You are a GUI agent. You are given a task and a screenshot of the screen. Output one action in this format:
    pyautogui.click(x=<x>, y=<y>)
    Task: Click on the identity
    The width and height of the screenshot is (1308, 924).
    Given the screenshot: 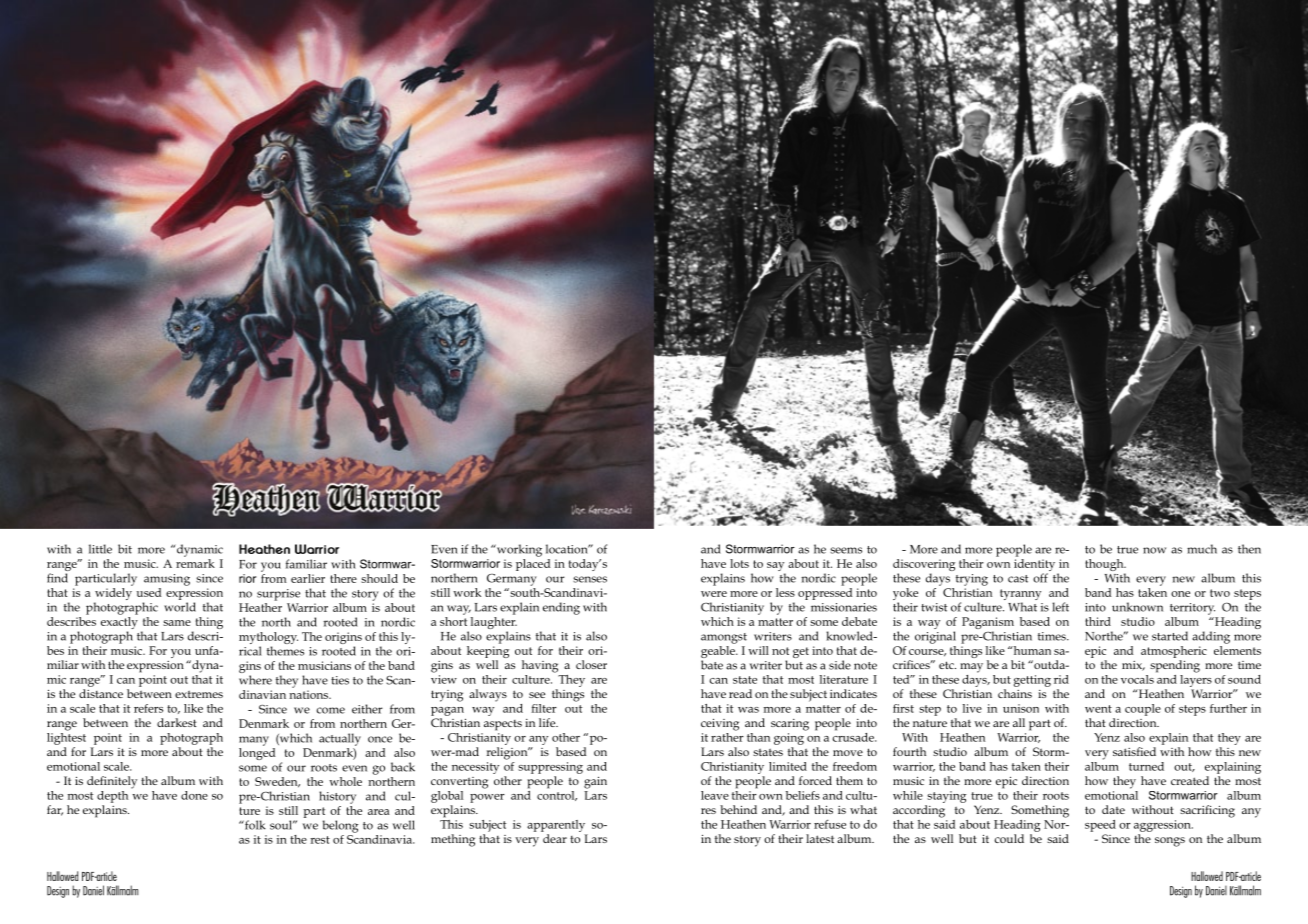 What is the action you would take?
    pyautogui.click(x=1036, y=565)
